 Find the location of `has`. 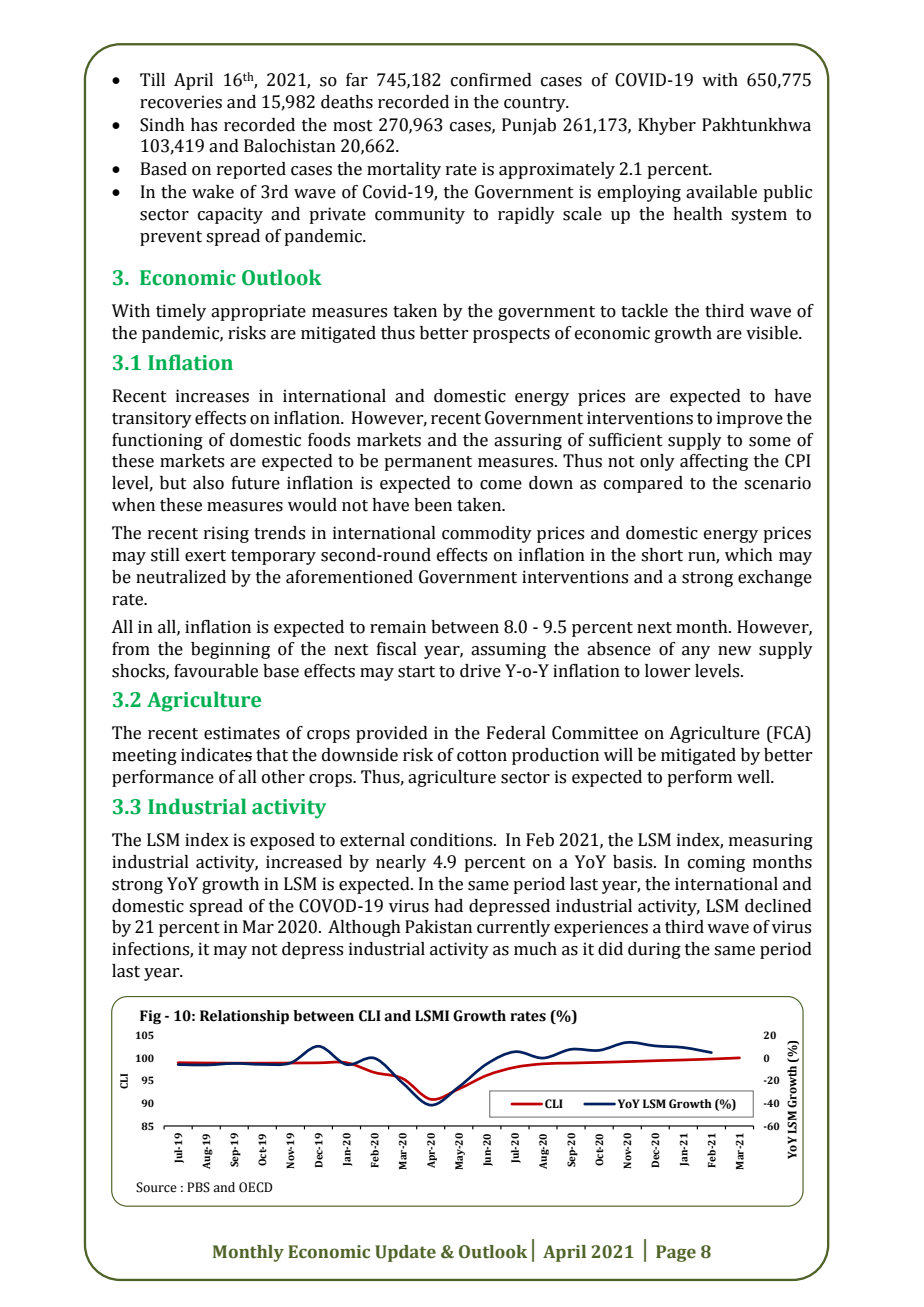

has is located at coordinates (204, 125).
